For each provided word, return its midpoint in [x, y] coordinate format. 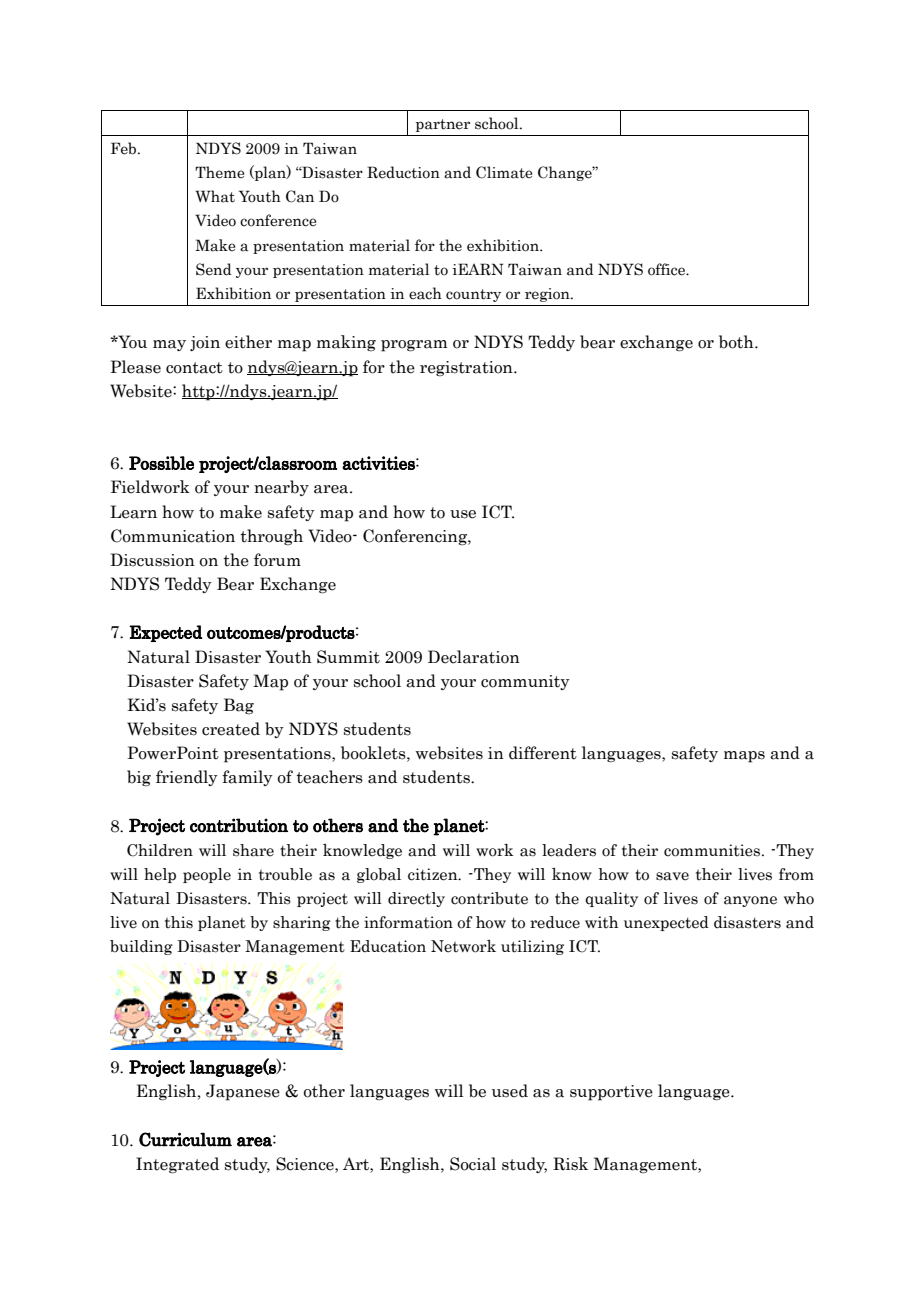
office [667, 269]
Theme [220, 172]
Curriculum [185, 1139]
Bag [239, 706]
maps [744, 757]
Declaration [474, 657]
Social [473, 1164]
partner [443, 125]
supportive [611, 1093]
